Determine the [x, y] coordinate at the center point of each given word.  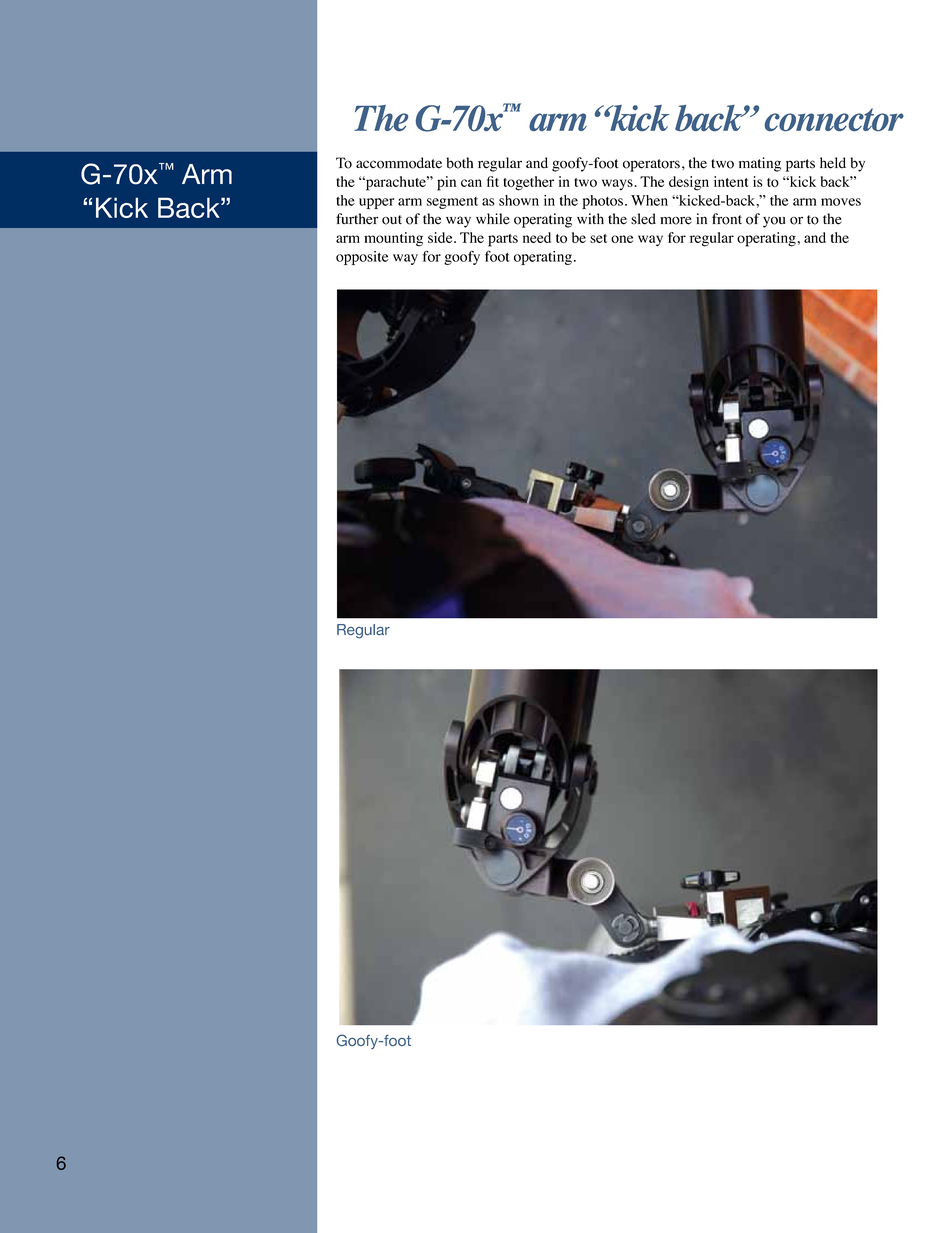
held [833, 163]
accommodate [399, 163]
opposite [362, 258]
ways [618, 184]
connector [834, 119]
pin [446, 183]
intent [731, 181]
